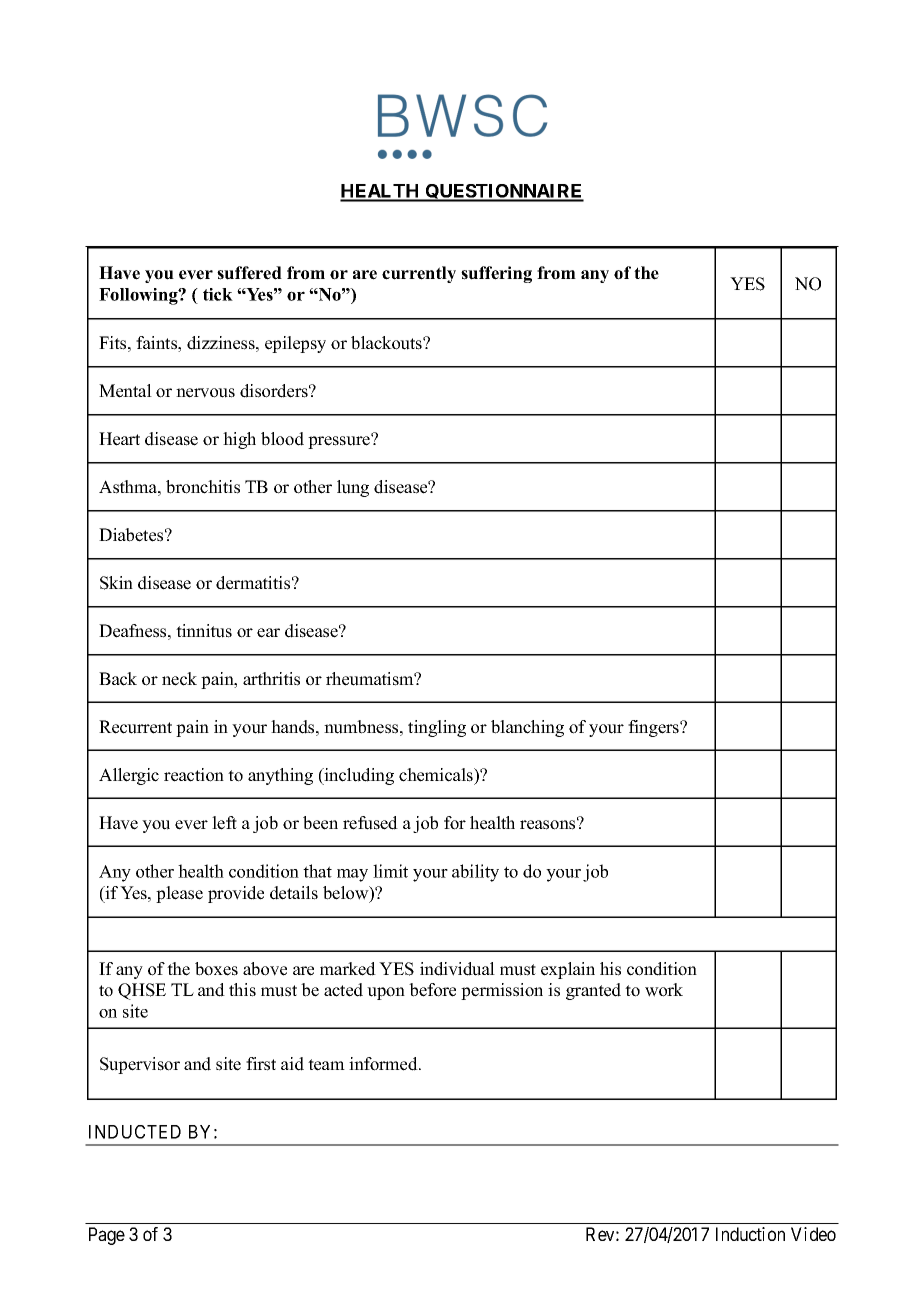 Image resolution: width=924 pixels, height=1308 pixels. I want to click on Page, so click(107, 1236).
